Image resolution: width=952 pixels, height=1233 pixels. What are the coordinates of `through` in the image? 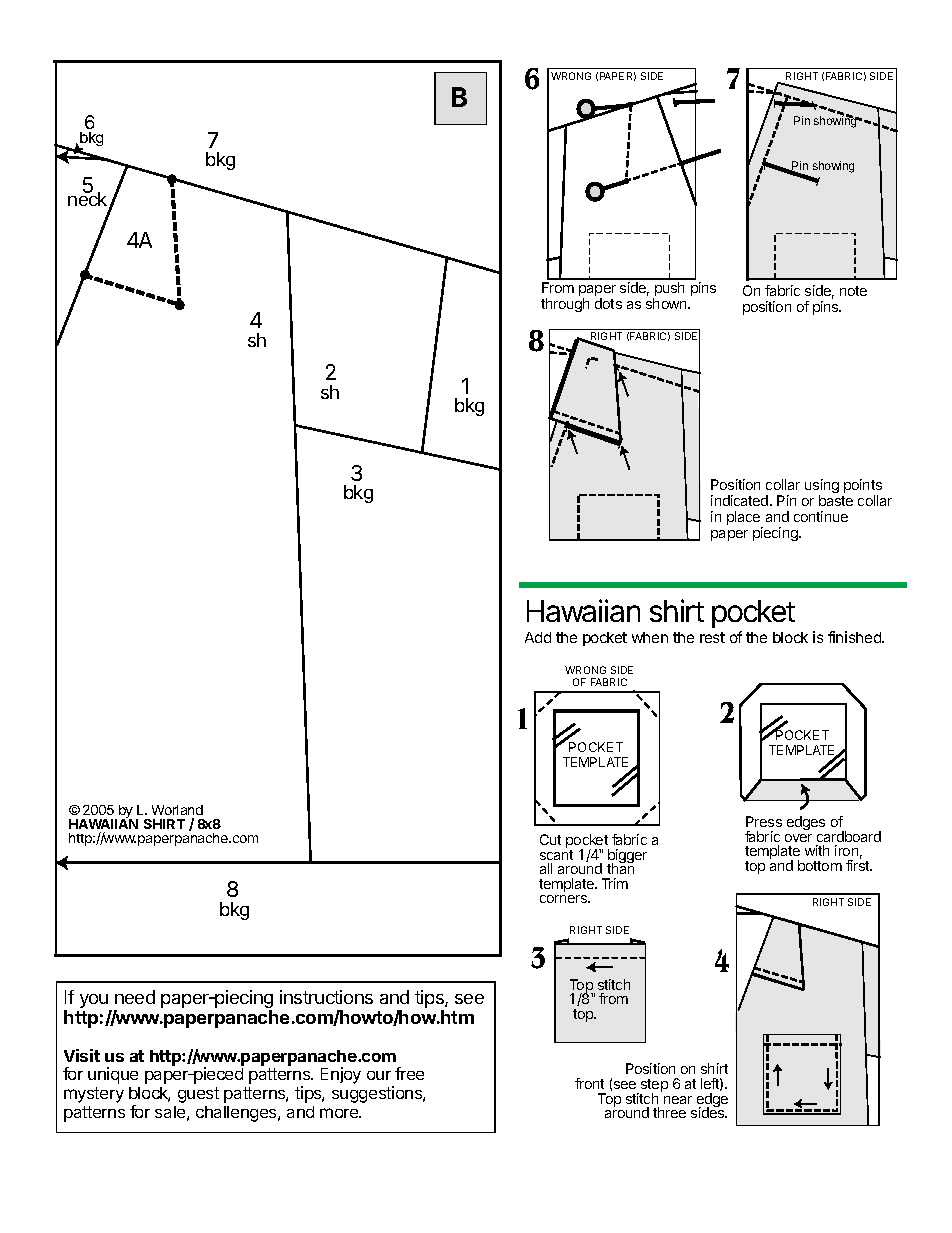 It's located at (565, 305).
